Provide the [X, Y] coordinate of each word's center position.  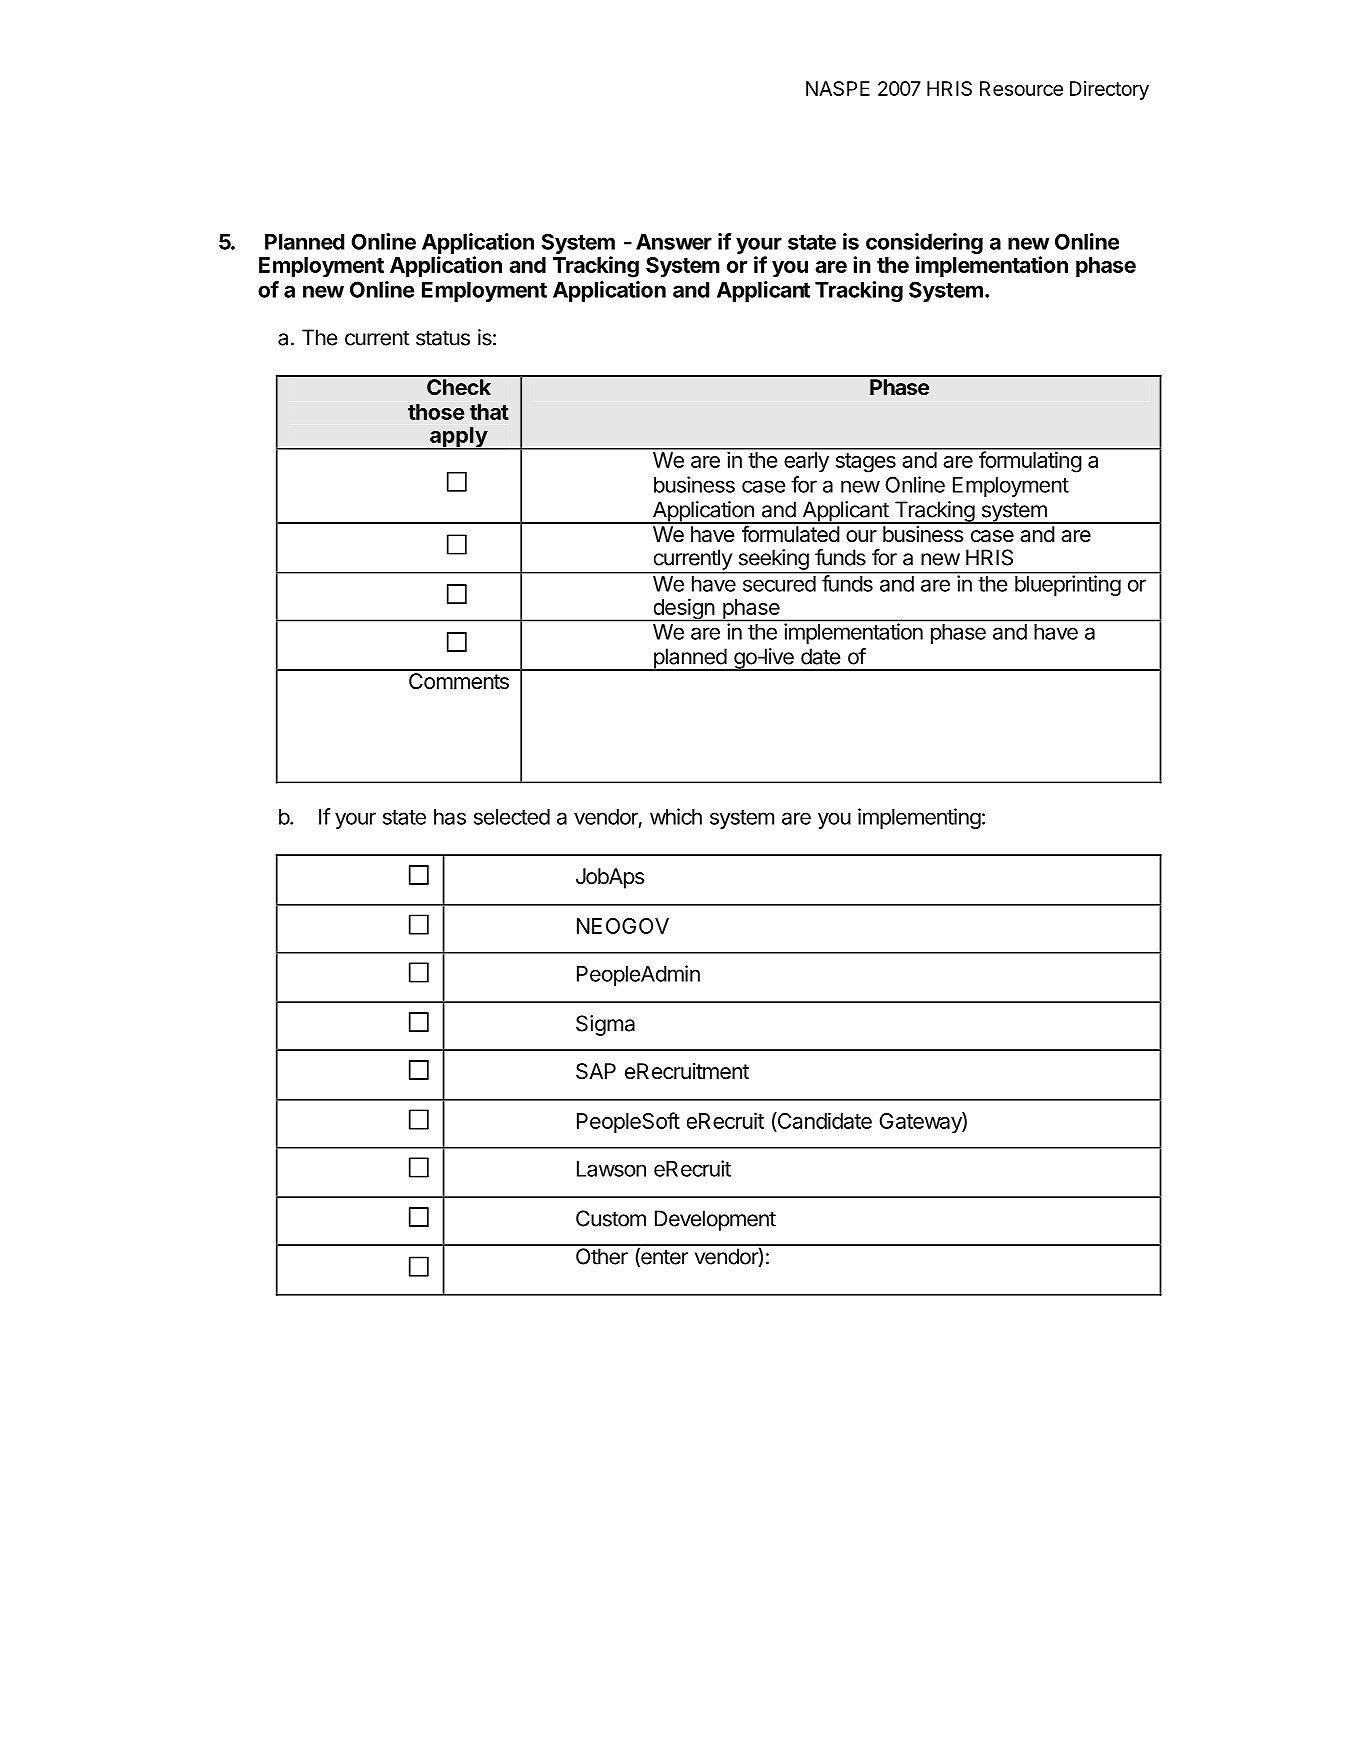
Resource [1021, 88]
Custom [611, 1218]
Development [715, 1220]
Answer [674, 242]
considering [924, 245]
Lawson [611, 1169]
